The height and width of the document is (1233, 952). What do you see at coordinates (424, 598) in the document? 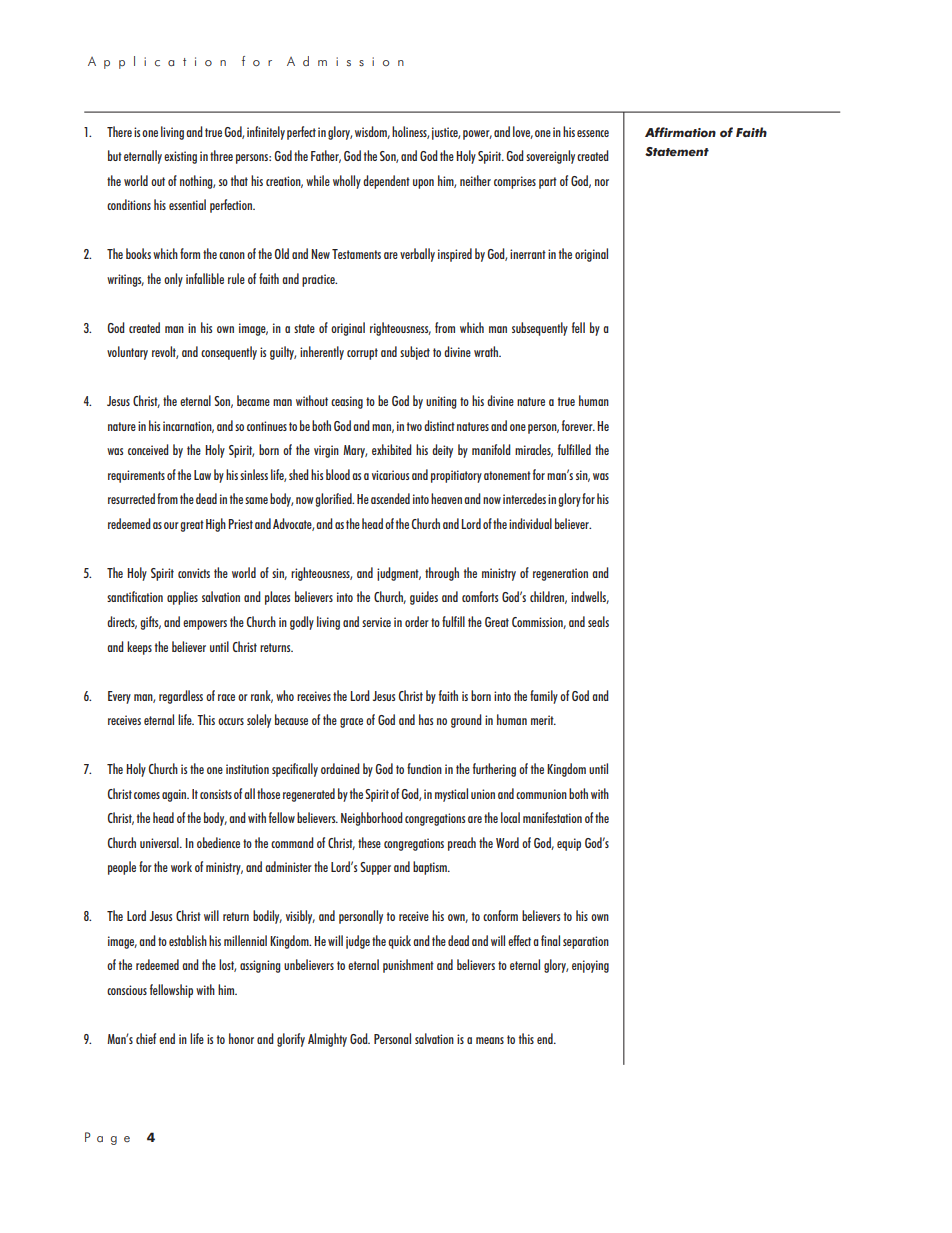
I see `guides` at bounding box center [424, 598].
